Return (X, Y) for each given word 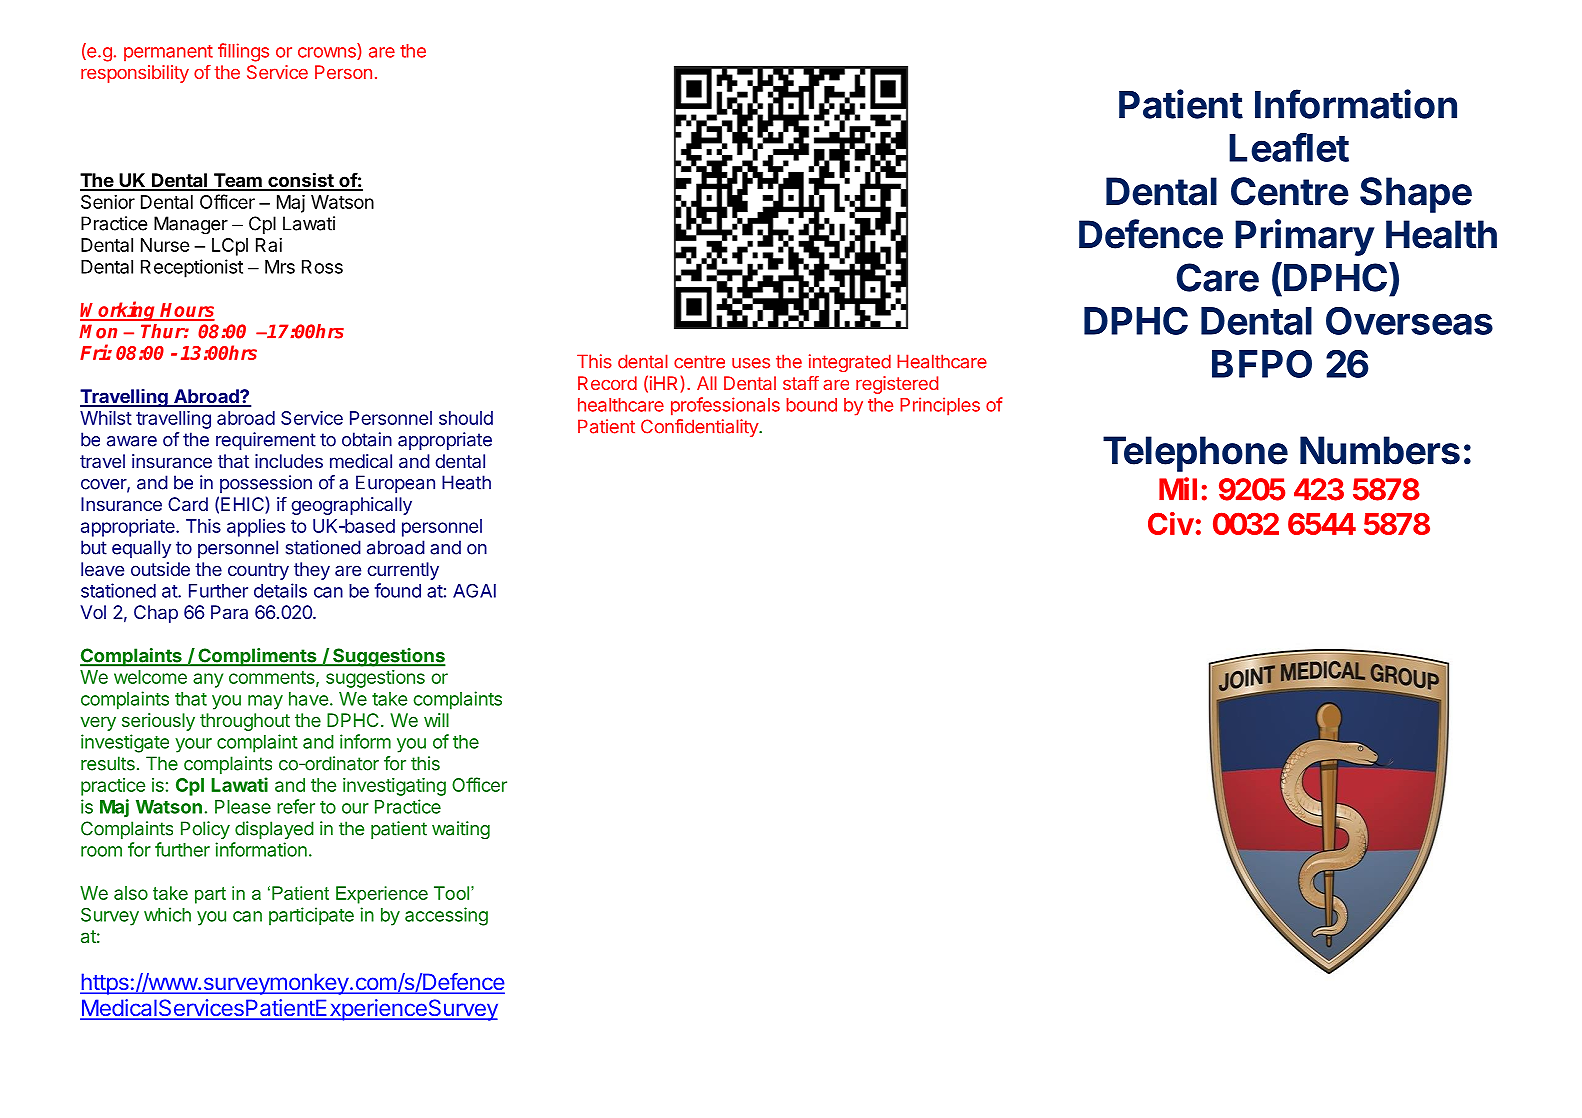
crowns (328, 53)
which (167, 914)
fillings (243, 52)
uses (751, 363)
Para (229, 612)
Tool (453, 893)
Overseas (1409, 321)
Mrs (280, 267)
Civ (1171, 523)
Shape (1416, 195)
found (398, 590)
